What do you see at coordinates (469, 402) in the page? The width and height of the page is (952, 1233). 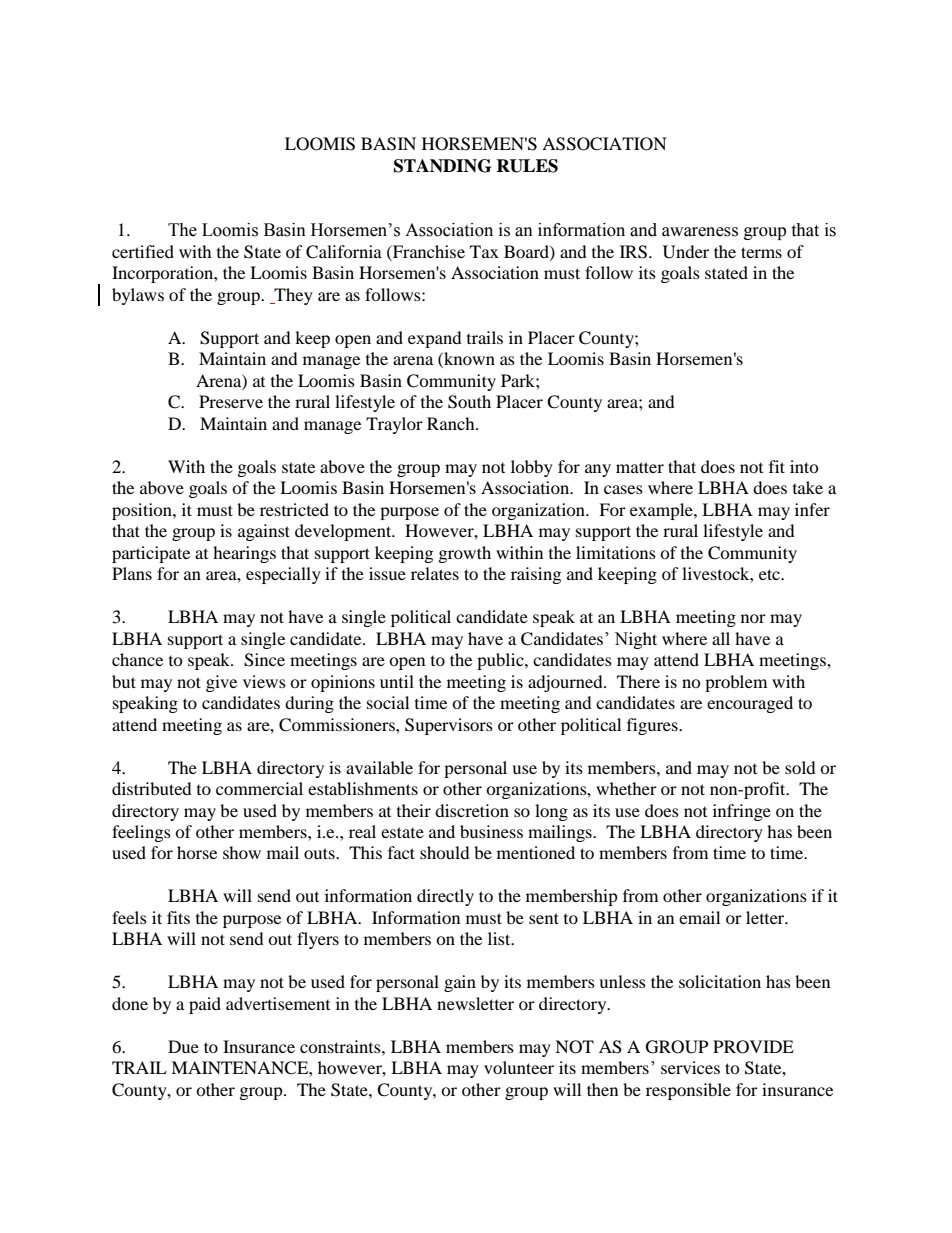 I see `South` at bounding box center [469, 402].
